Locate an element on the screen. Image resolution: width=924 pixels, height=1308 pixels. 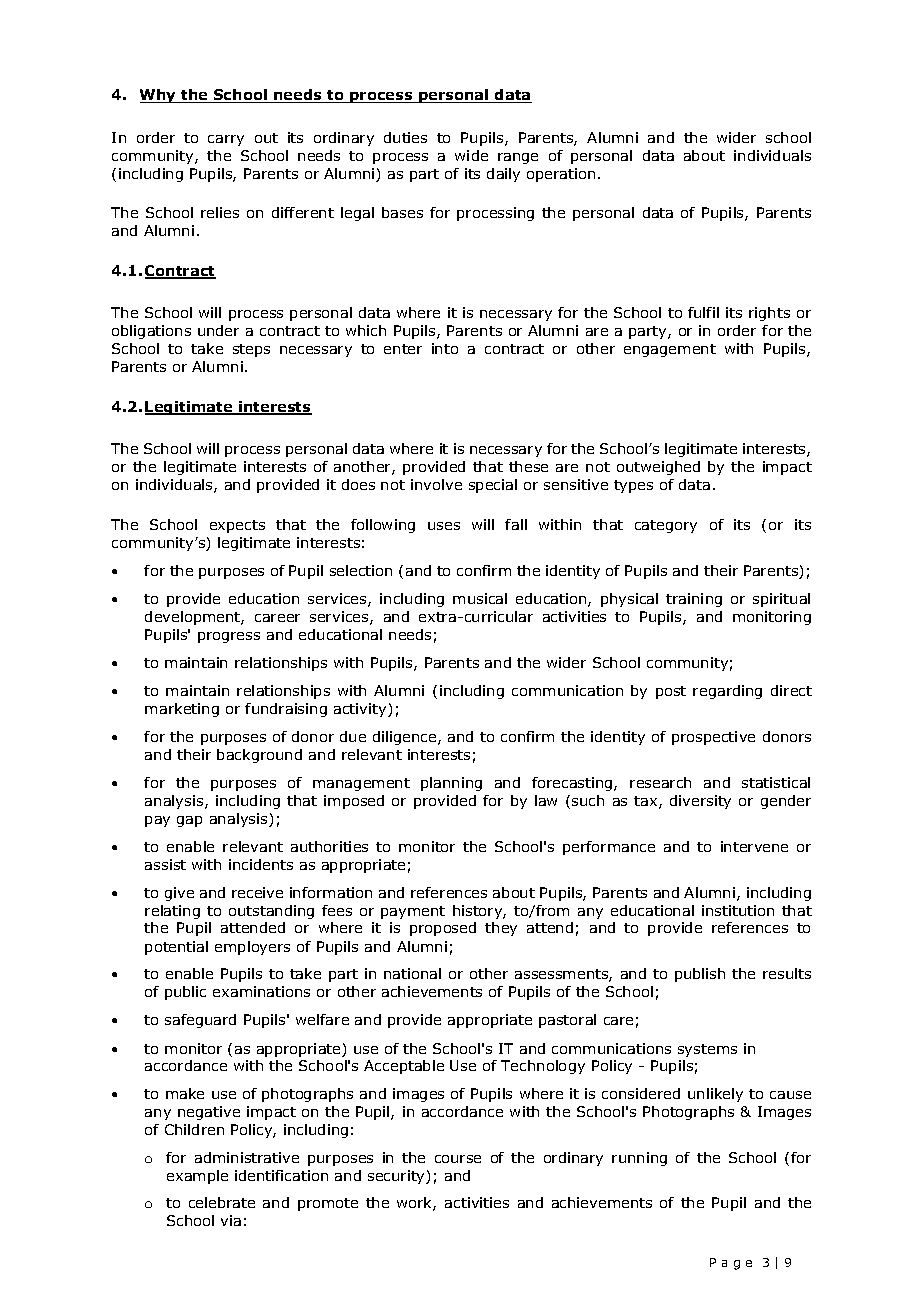
carry is located at coordinates (226, 140).
